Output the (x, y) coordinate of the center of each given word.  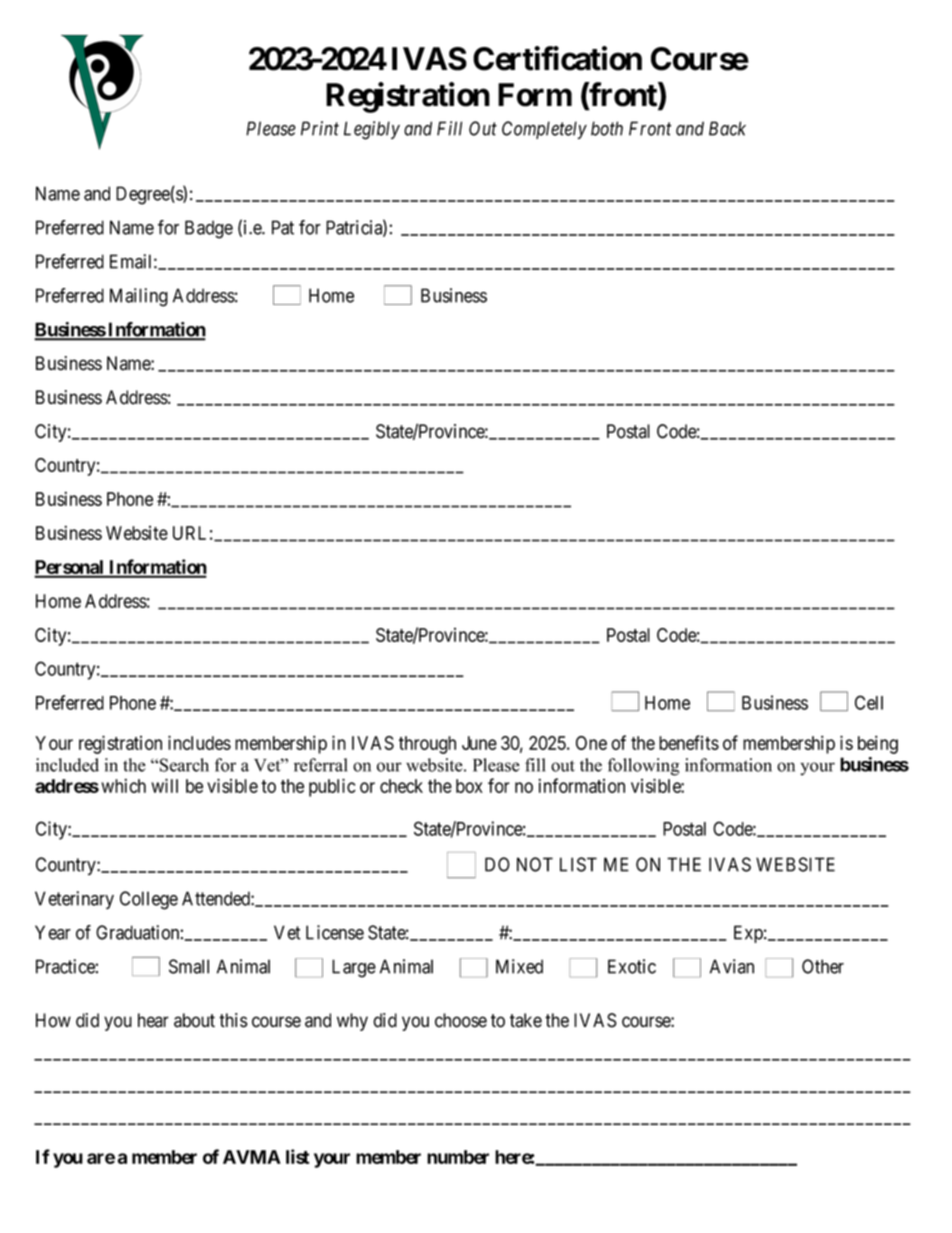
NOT (535, 864)
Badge (209, 229)
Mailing (139, 297)
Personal (70, 568)
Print (320, 128)
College (149, 900)
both (607, 128)
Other (823, 966)
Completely (544, 130)
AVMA (252, 1157)
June (479, 743)
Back (727, 128)
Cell (869, 702)
